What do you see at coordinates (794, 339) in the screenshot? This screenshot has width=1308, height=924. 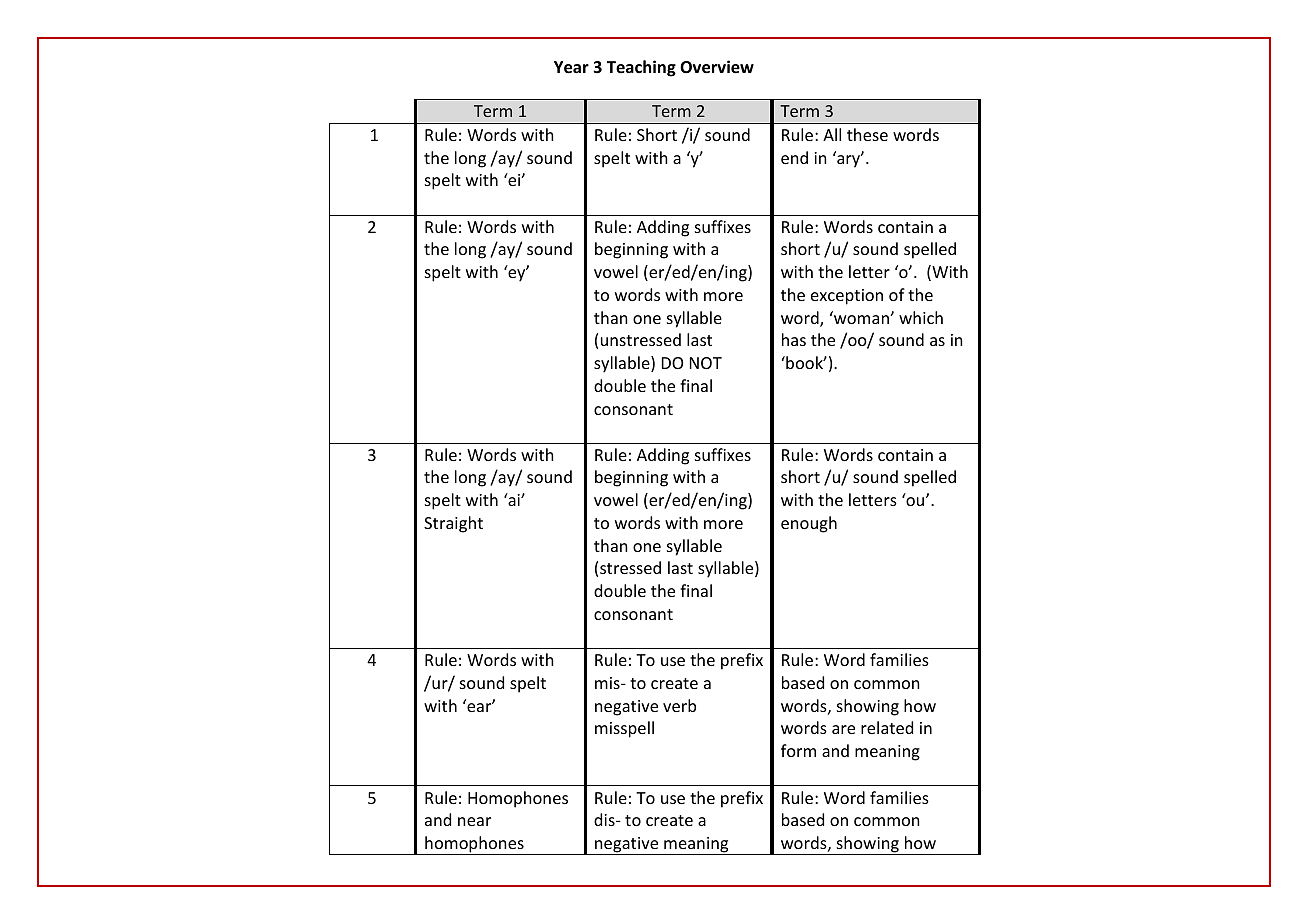 I see `has` at bounding box center [794, 339].
